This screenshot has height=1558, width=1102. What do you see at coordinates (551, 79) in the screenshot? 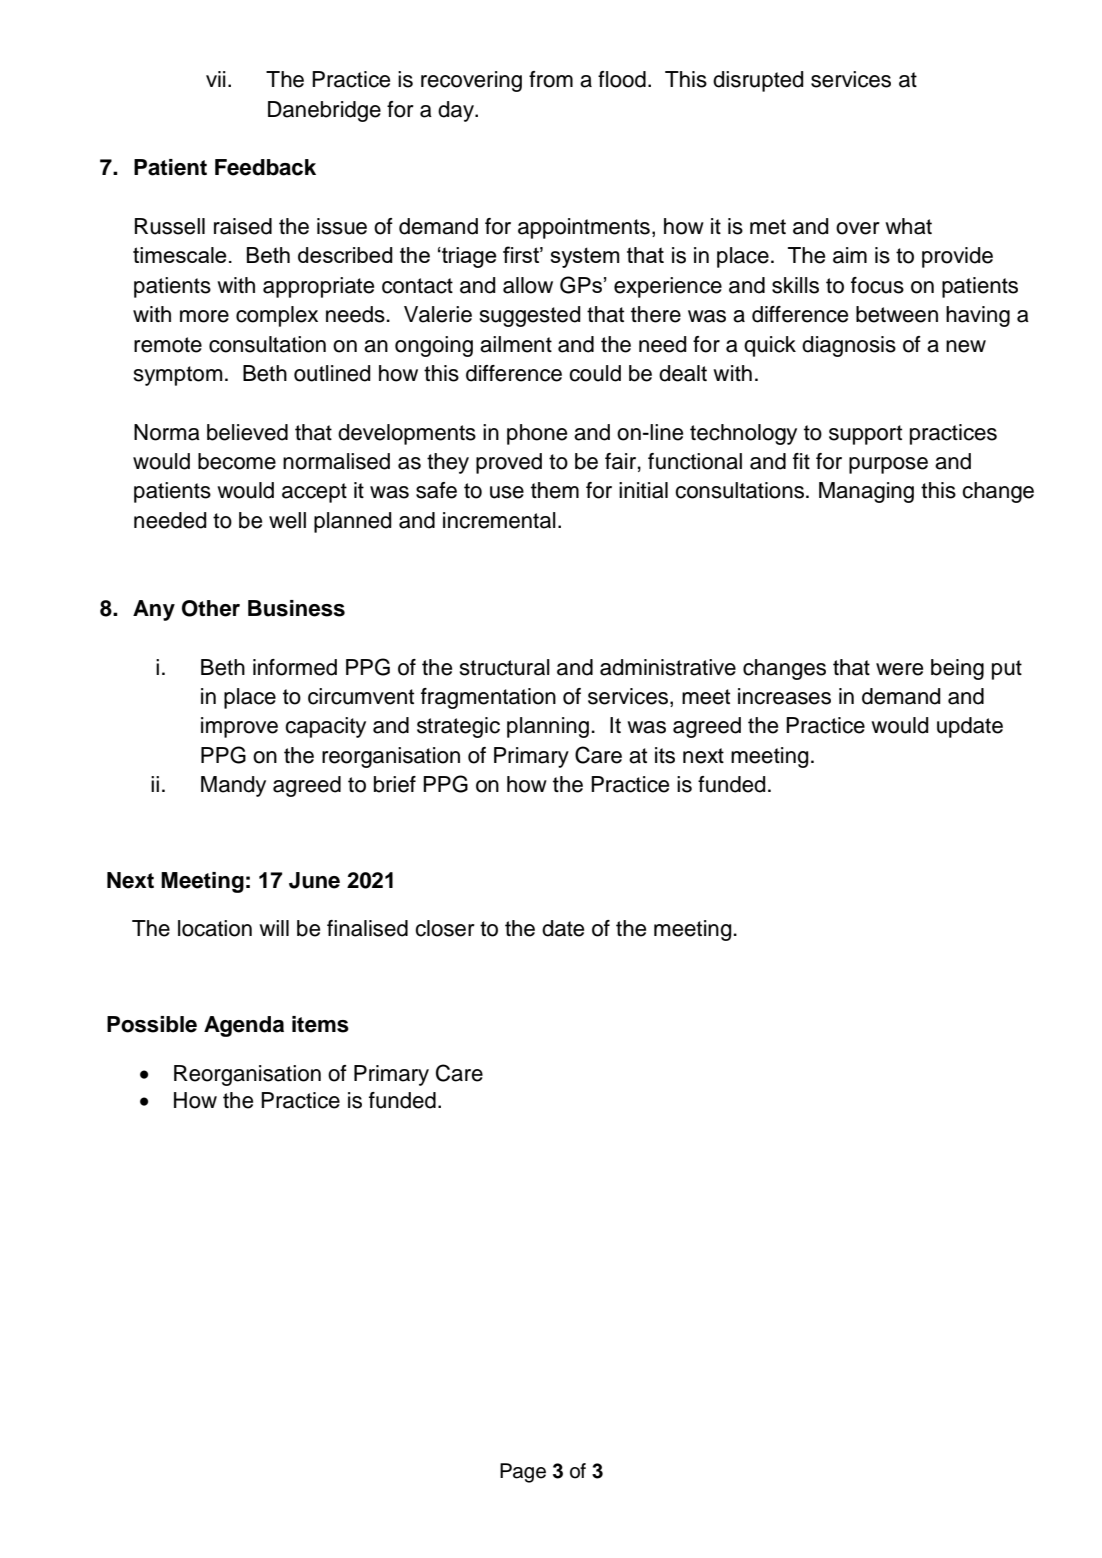
I see `from` at bounding box center [551, 79].
